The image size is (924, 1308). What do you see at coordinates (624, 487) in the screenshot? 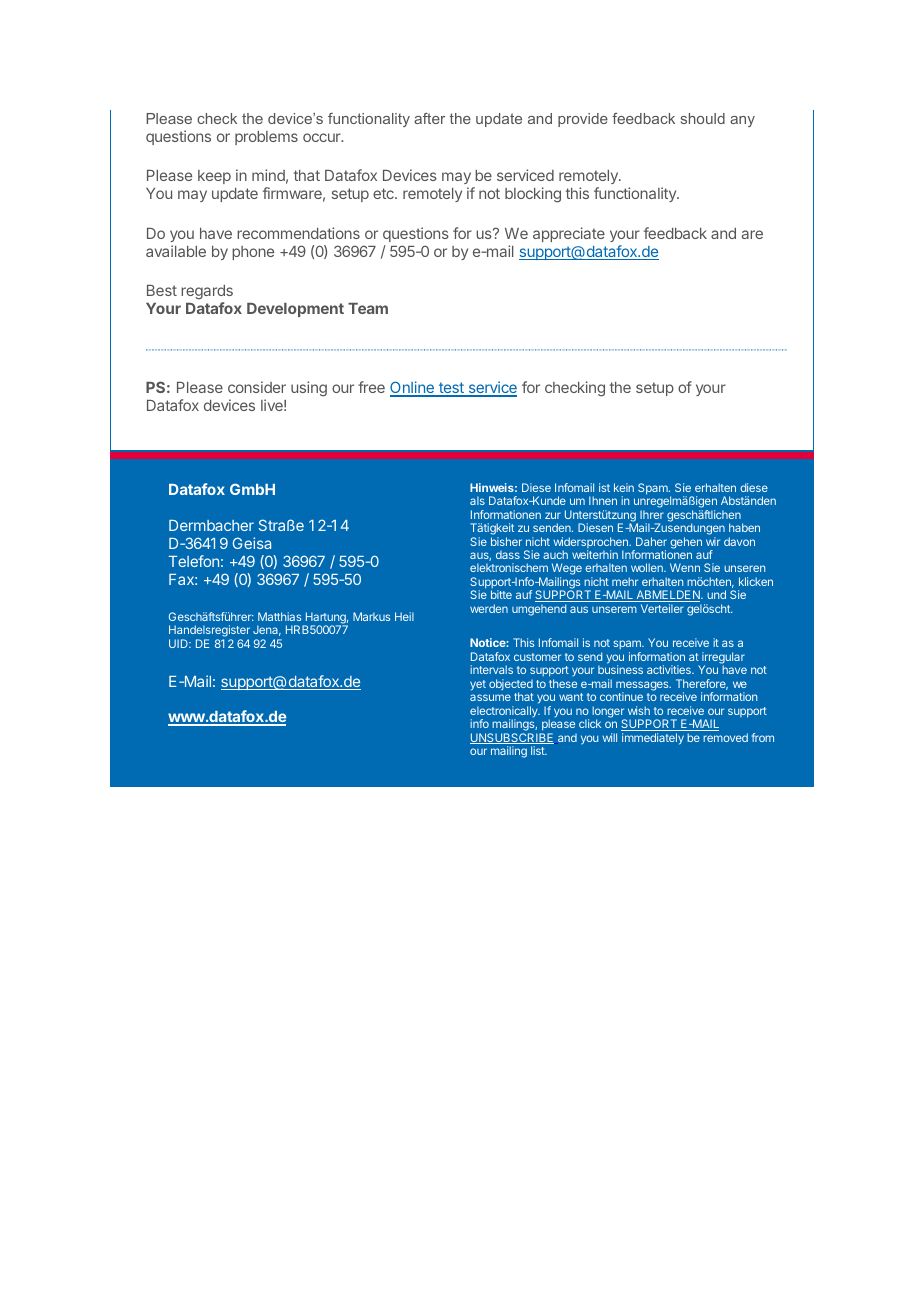
I see `kein` at bounding box center [624, 487].
